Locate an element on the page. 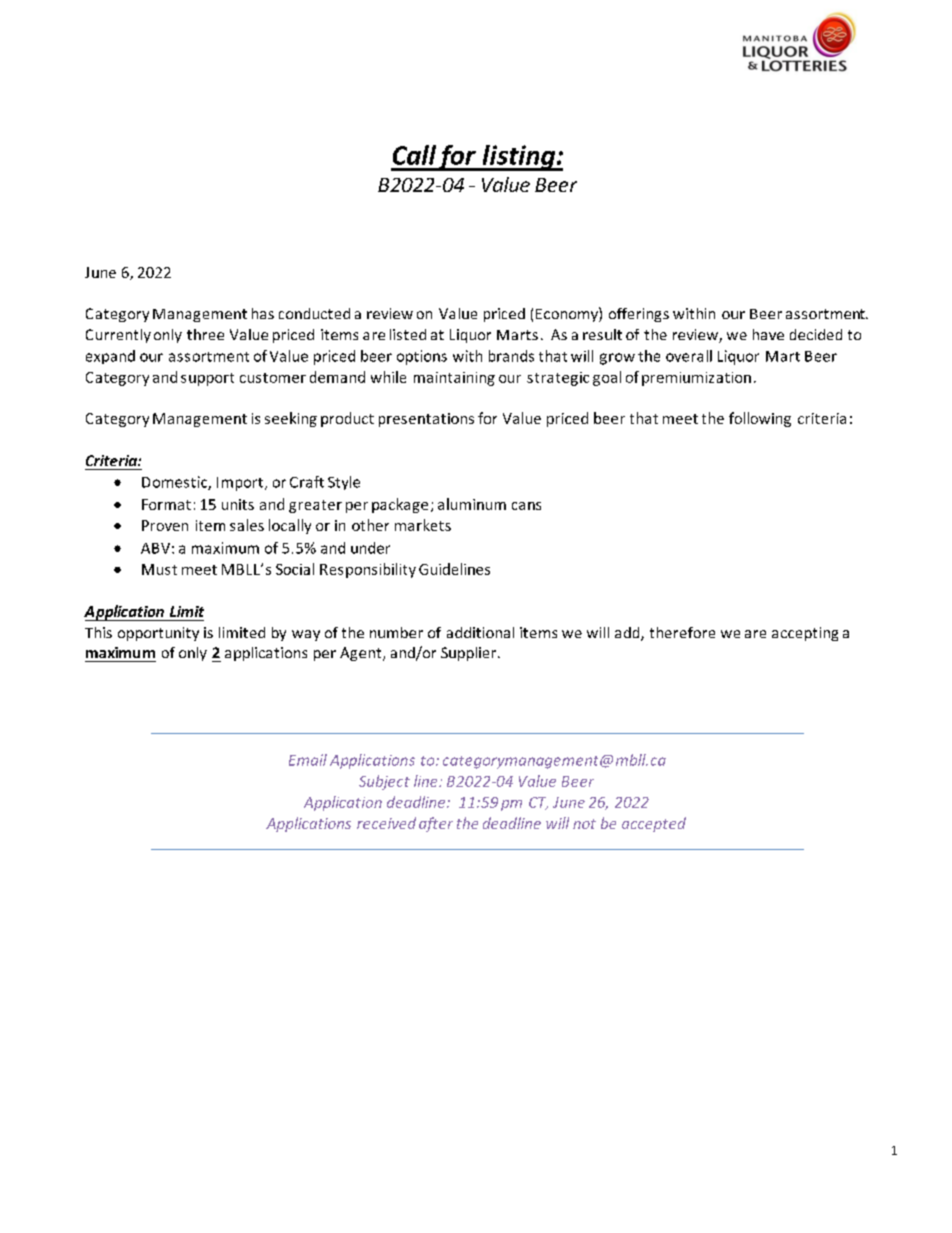 The height and width of the page is (1233, 952). Email is located at coordinates (308, 760).
